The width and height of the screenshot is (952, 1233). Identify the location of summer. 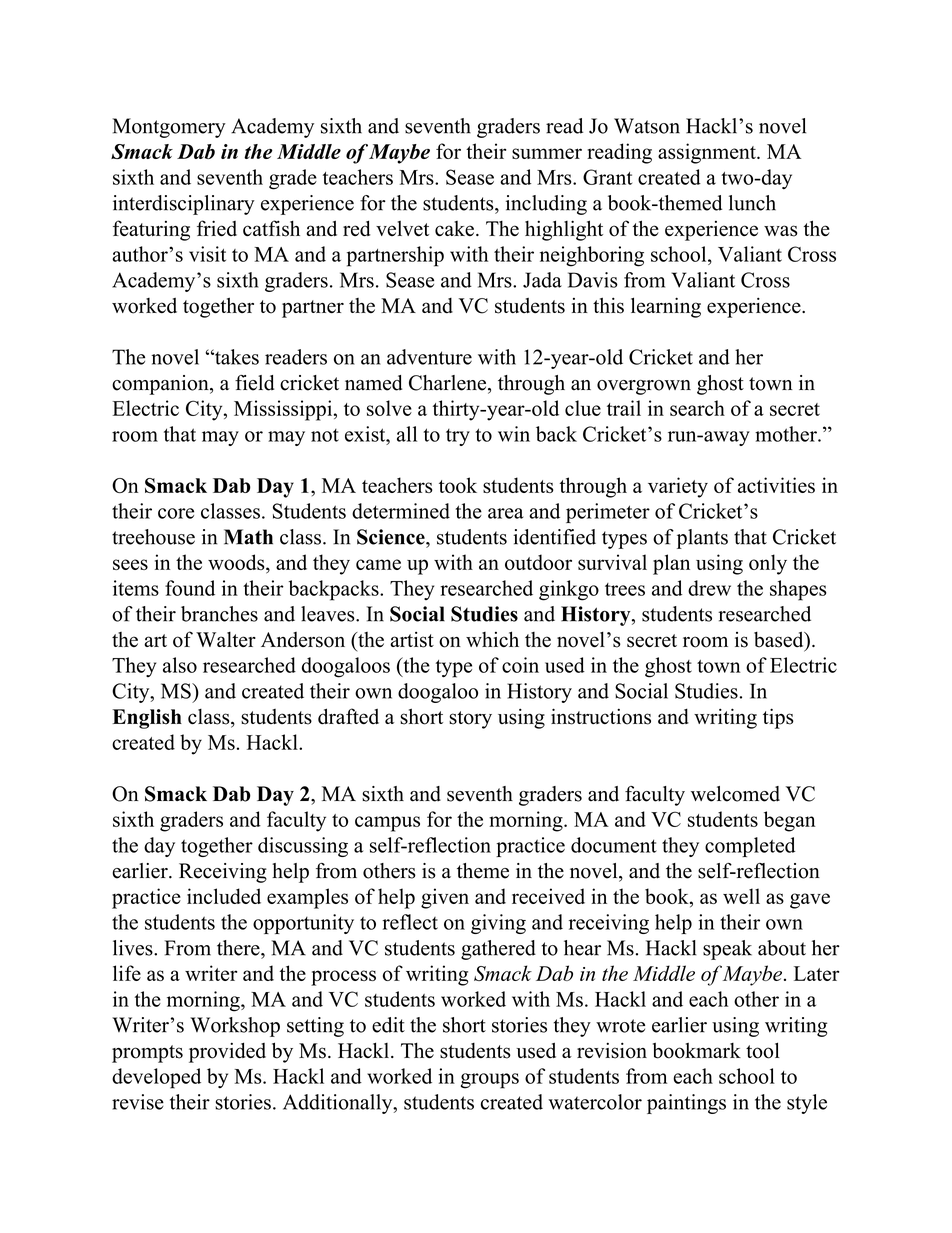
(547, 153).
